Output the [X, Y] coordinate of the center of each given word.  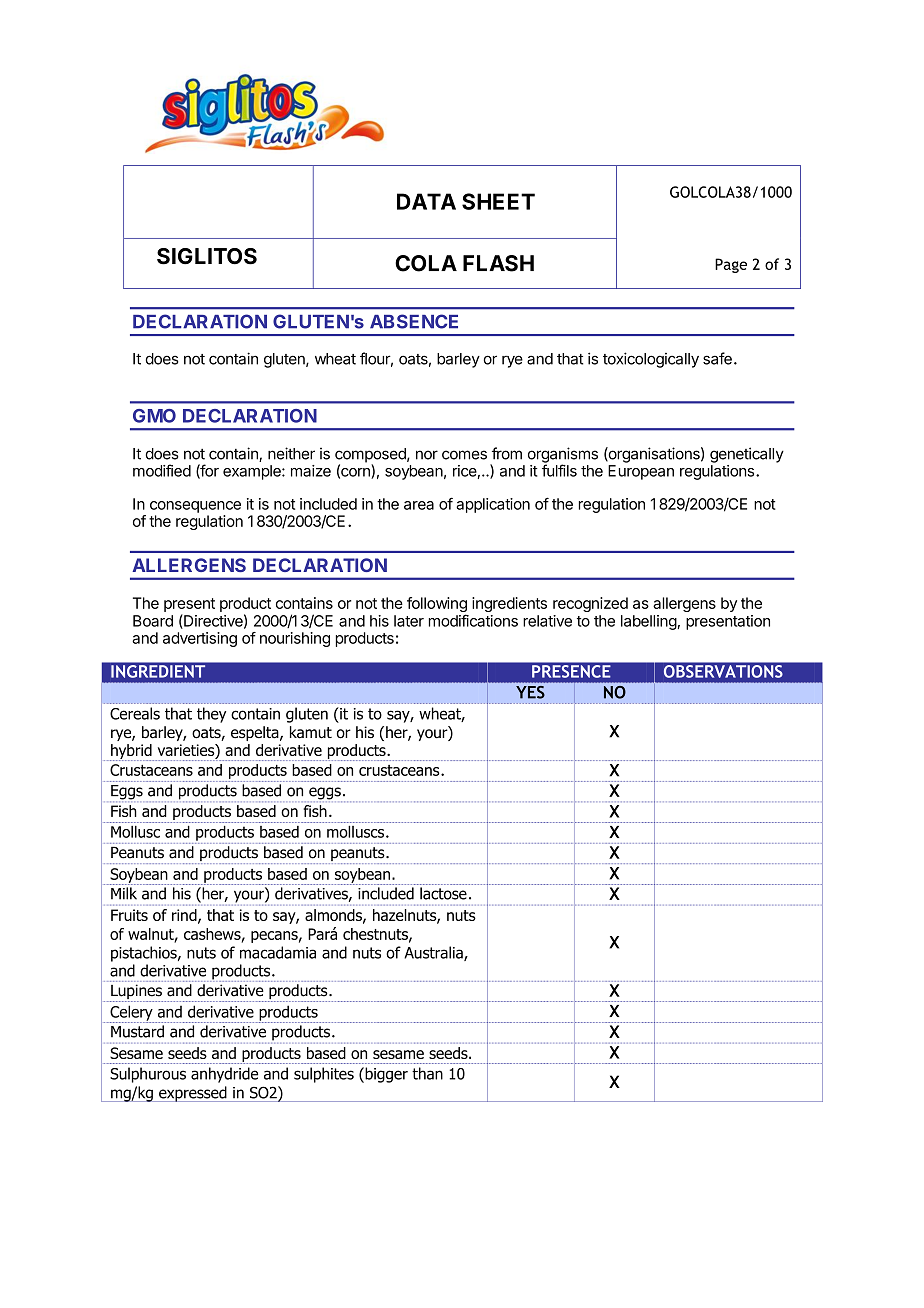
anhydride [224, 1075]
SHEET [498, 201]
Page [731, 265]
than [427, 1073]
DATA [426, 201]
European [641, 472]
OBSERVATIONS [723, 671]
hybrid [132, 752]
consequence [195, 507]
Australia [434, 953]
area [419, 505]
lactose [443, 893]
